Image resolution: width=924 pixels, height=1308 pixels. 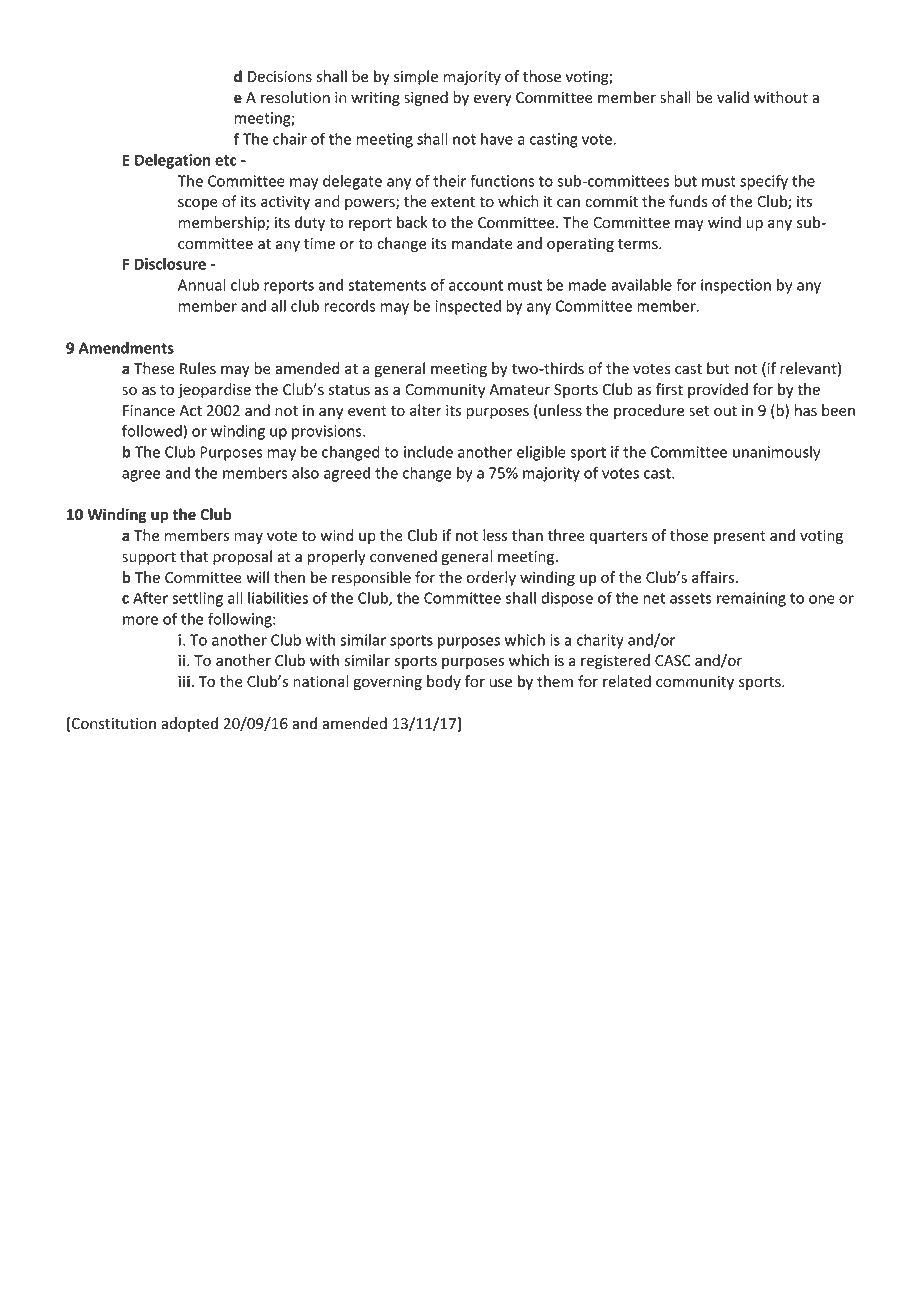 What do you see at coordinates (468, 307) in the screenshot?
I see `inspected` at bounding box center [468, 307].
